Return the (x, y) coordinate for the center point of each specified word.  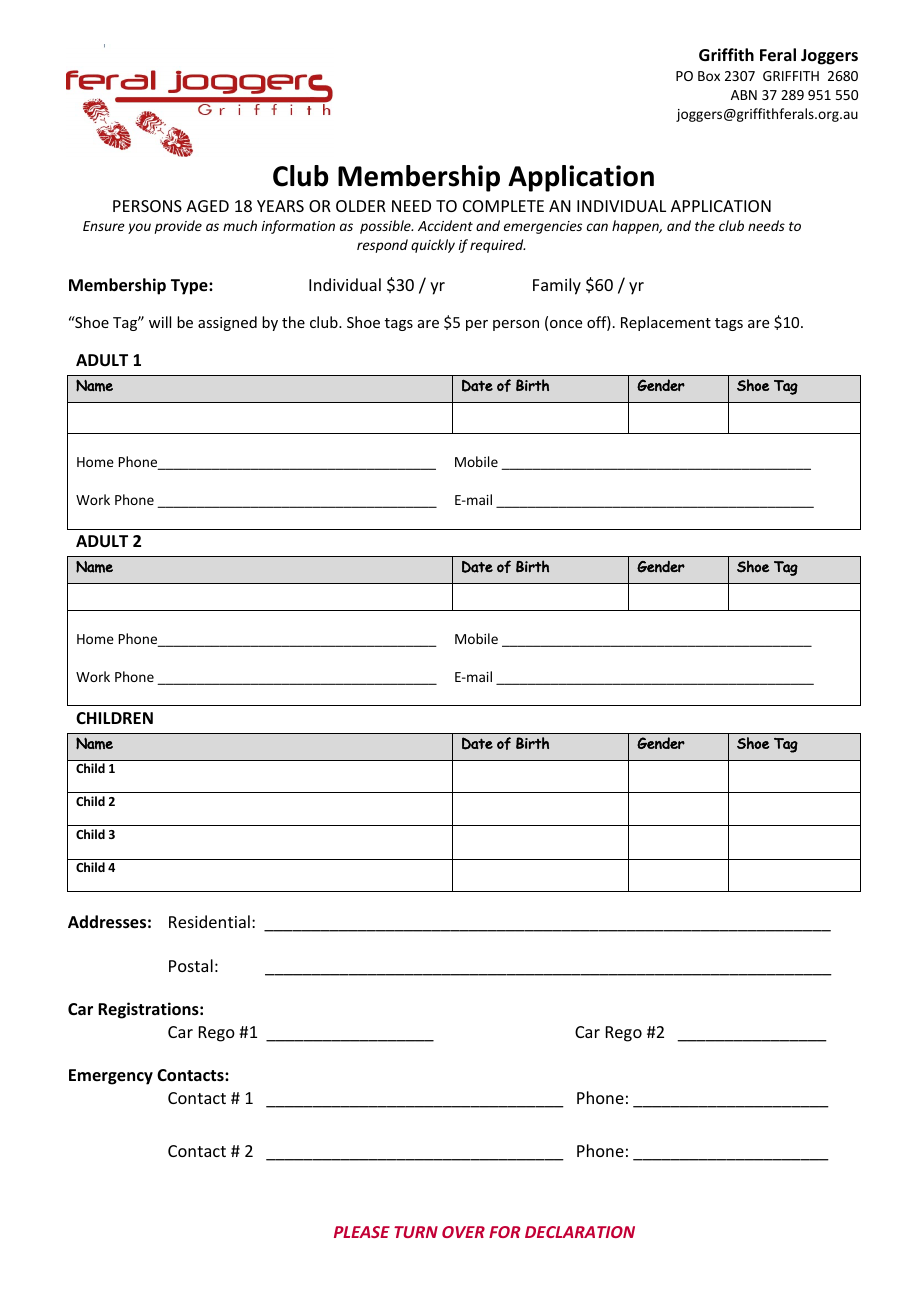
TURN (416, 1232)
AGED (207, 206)
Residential (209, 921)
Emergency (111, 1077)
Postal (191, 965)
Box (709, 76)
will (160, 322)
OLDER (361, 206)
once (566, 324)
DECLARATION (580, 1232)
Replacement (666, 323)
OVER (463, 1232)
